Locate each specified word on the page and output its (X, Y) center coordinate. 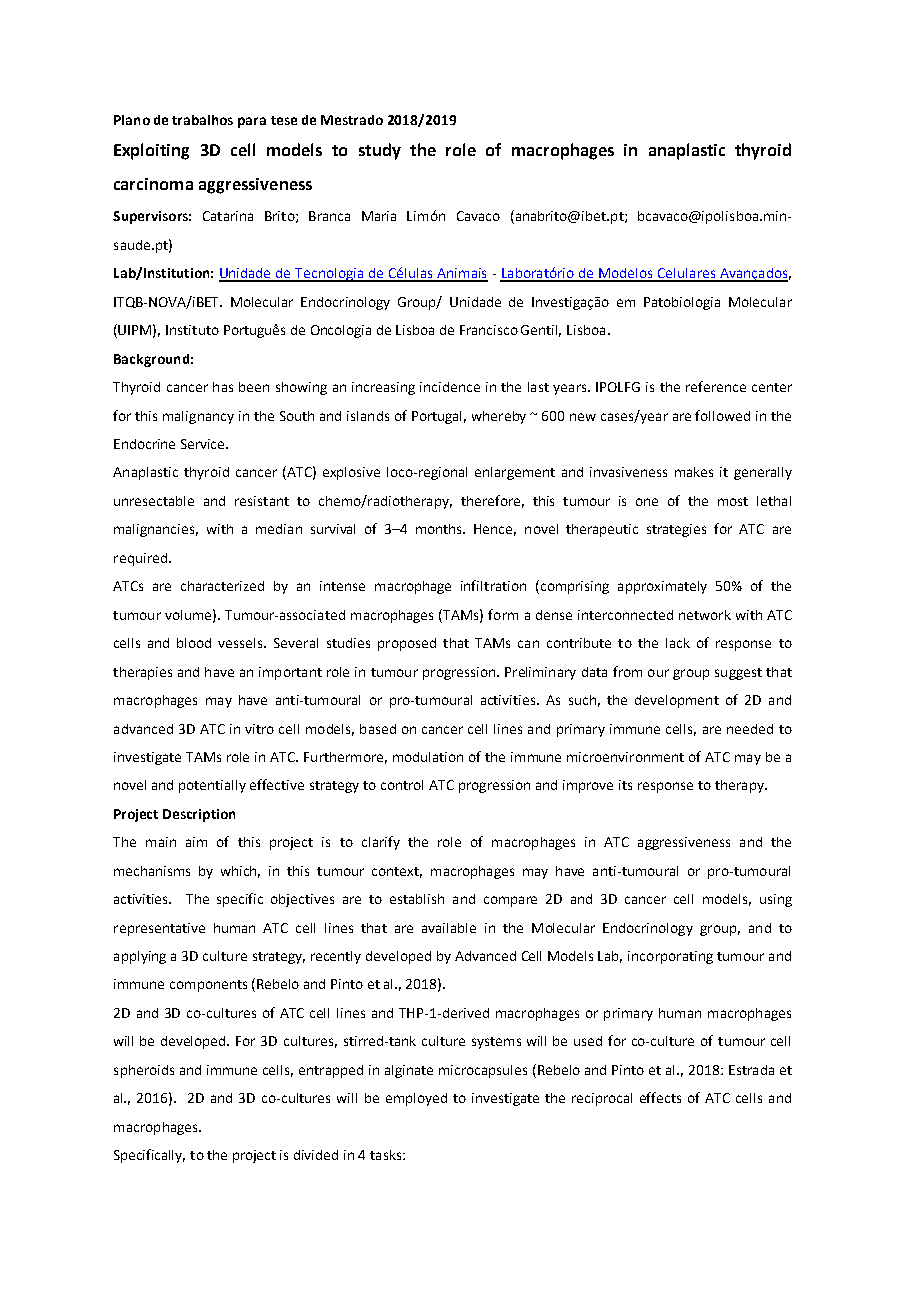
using (776, 900)
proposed (407, 644)
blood (194, 643)
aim (196, 842)
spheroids (144, 1071)
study (380, 151)
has (223, 387)
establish (417, 899)
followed (722, 415)
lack (678, 643)
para (252, 122)
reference (716, 386)
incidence (450, 387)
